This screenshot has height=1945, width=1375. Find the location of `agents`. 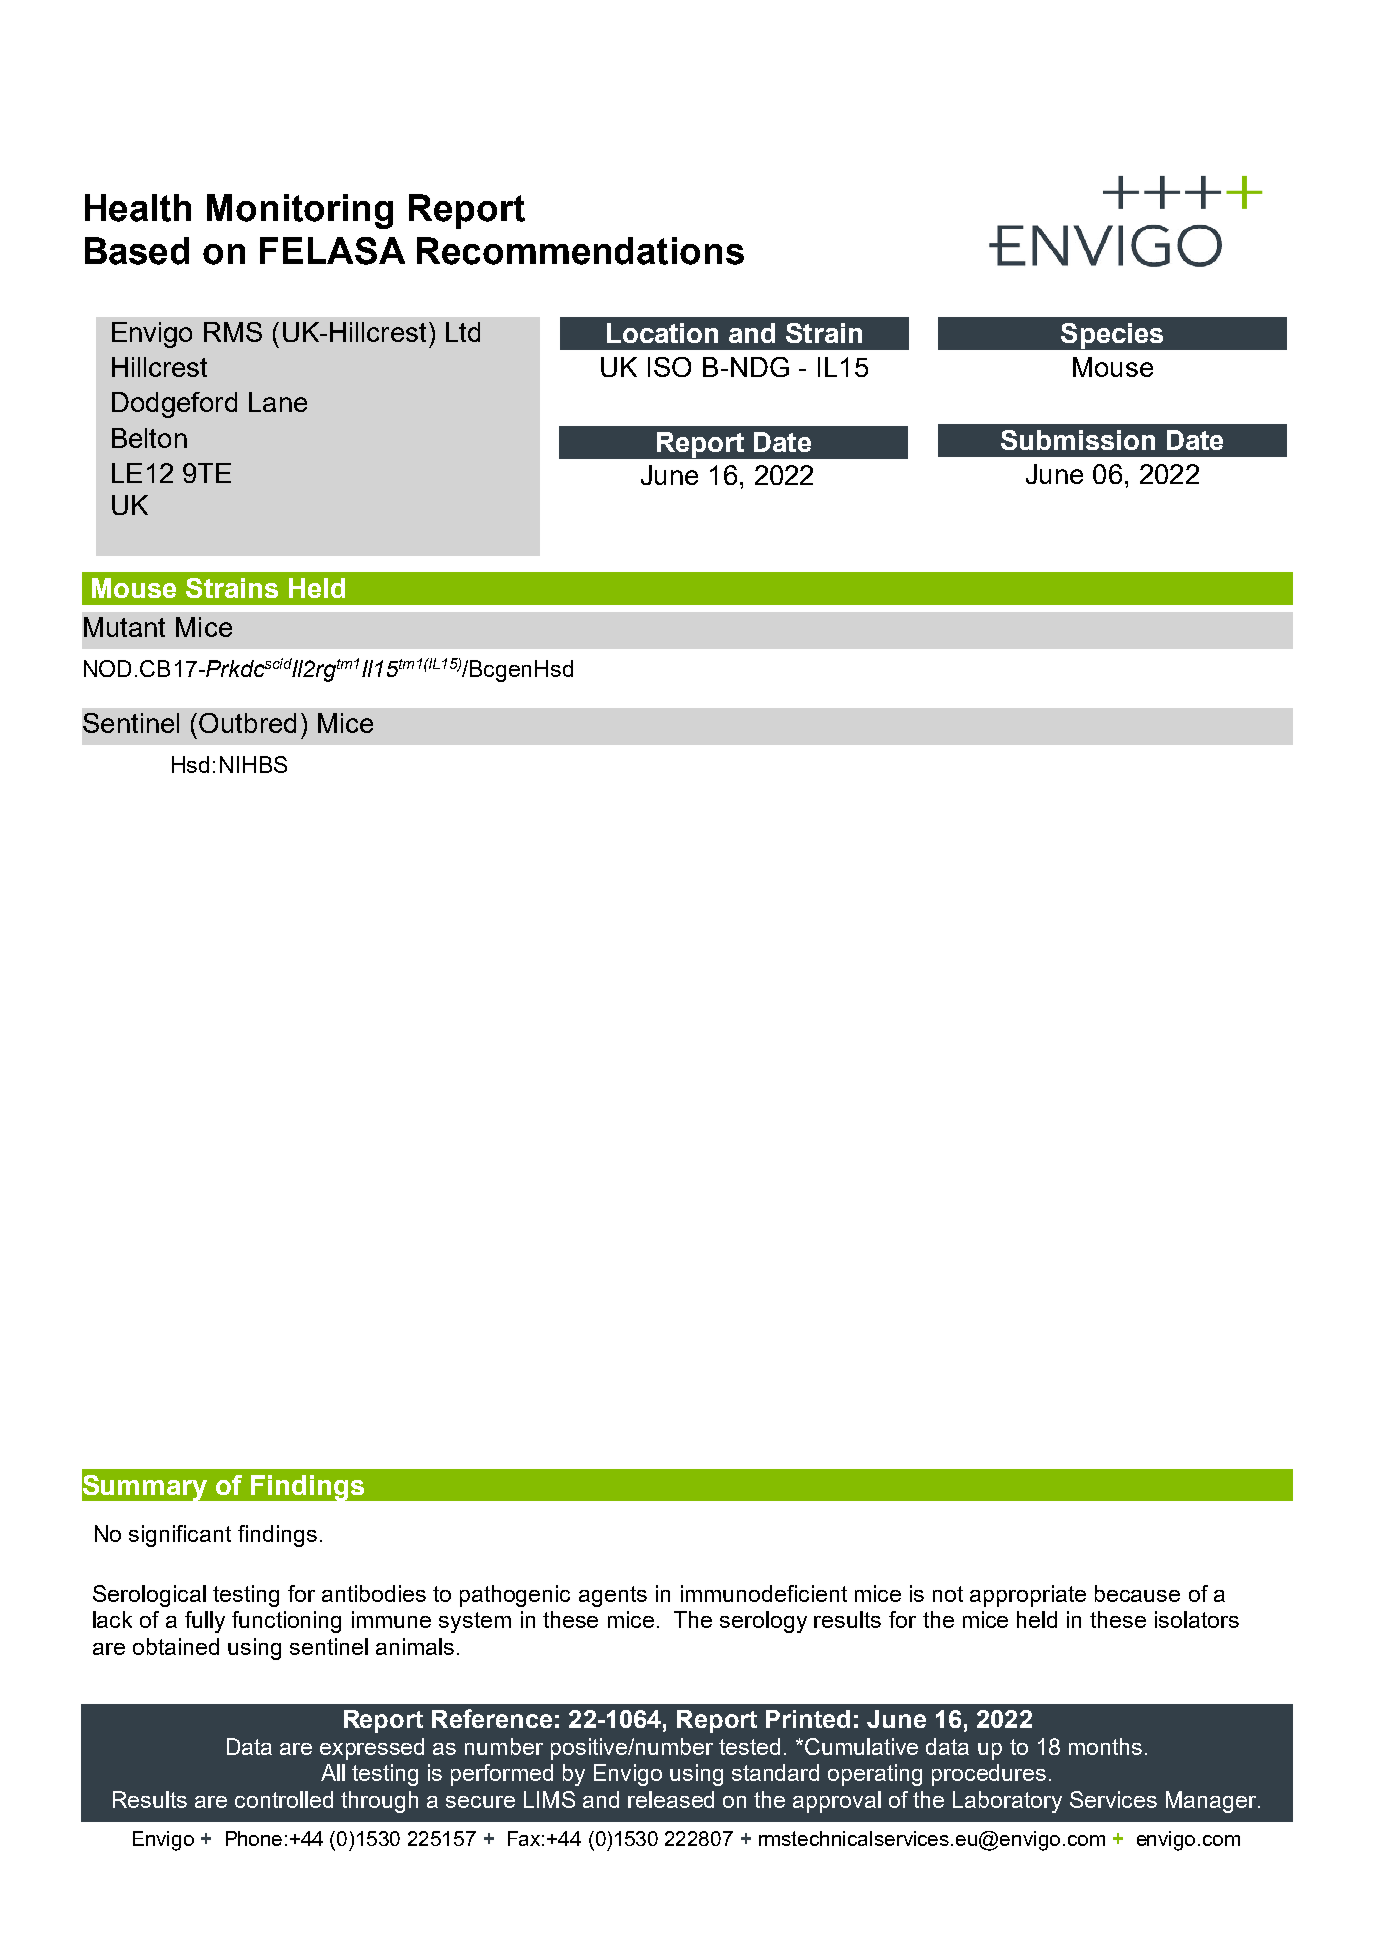

agents is located at coordinates (613, 1596).
